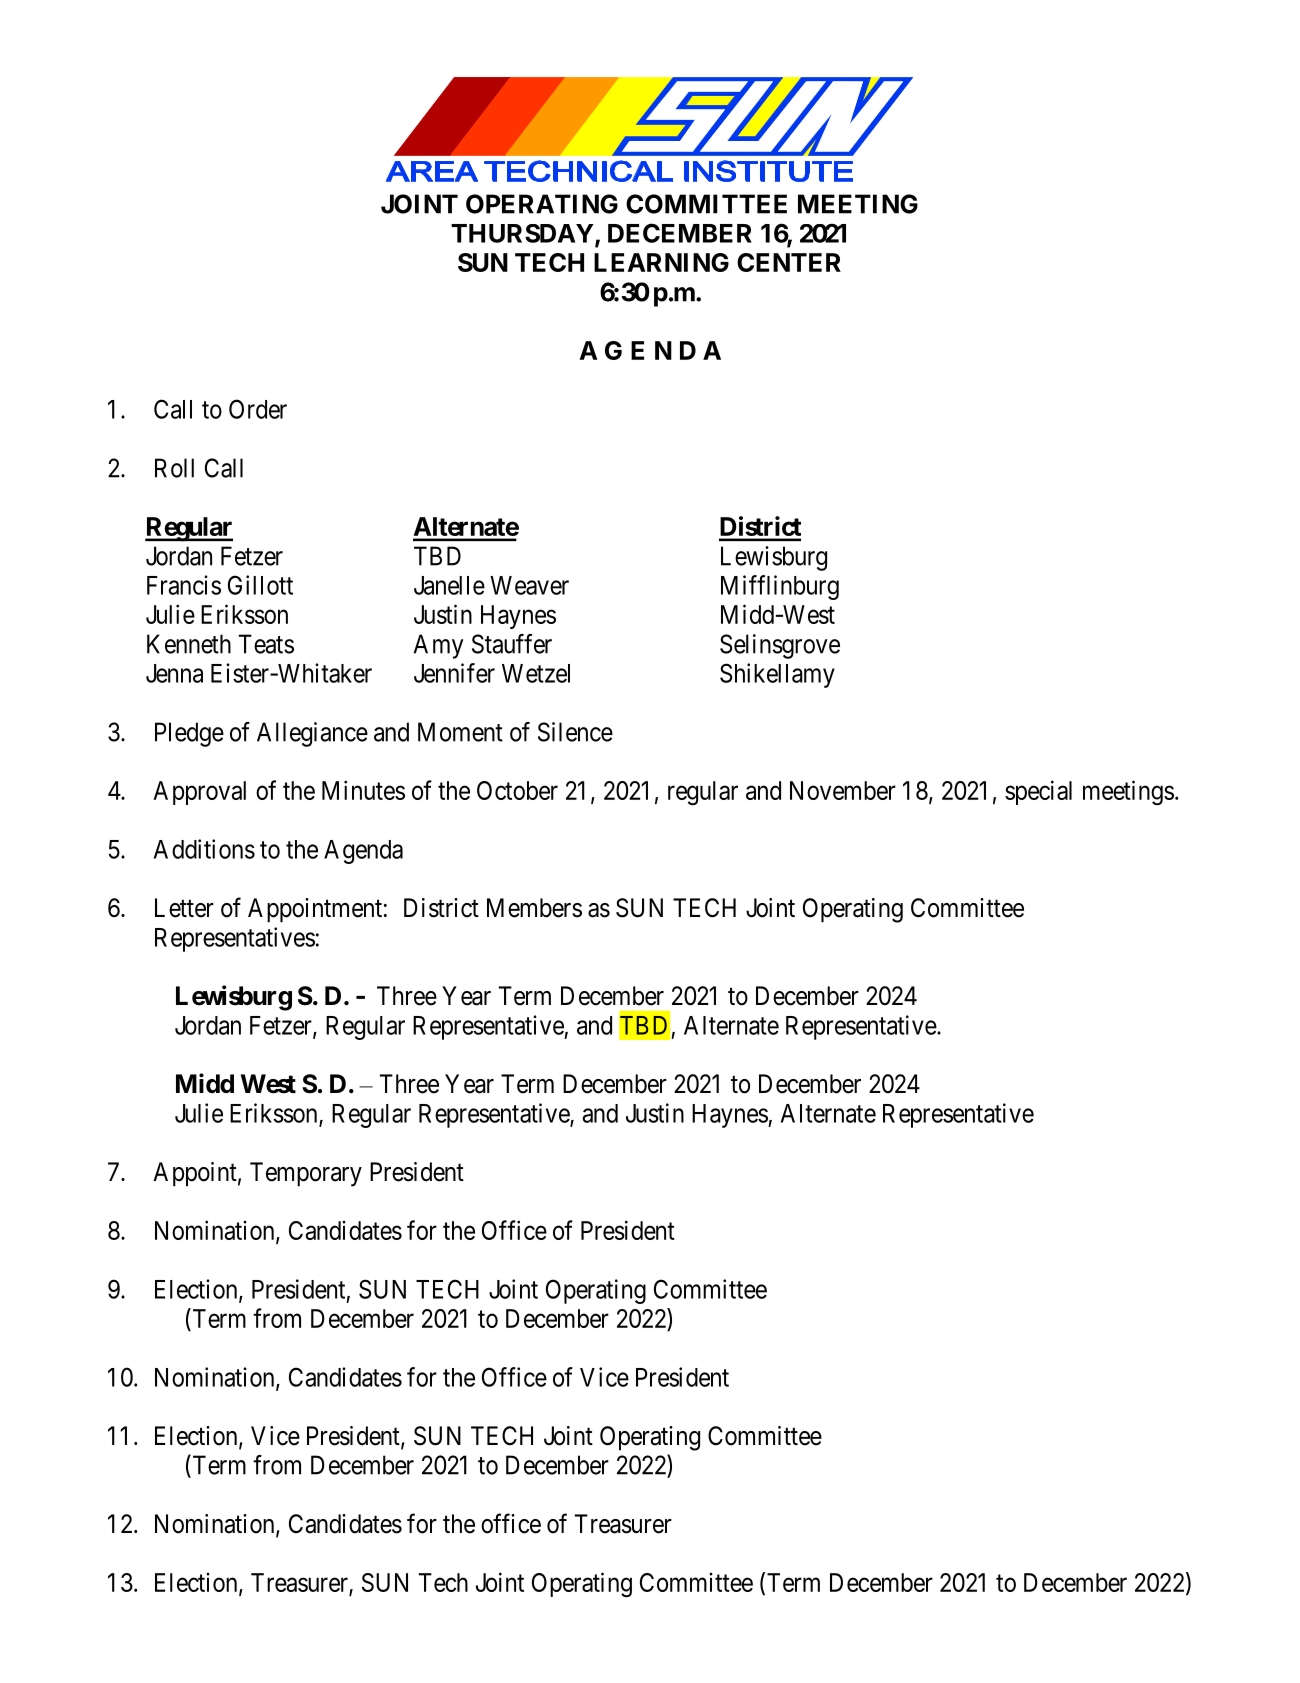 The image size is (1300, 1683). What do you see at coordinates (789, 262) in the image?
I see `CENTER` at bounding box center [789, 262].
